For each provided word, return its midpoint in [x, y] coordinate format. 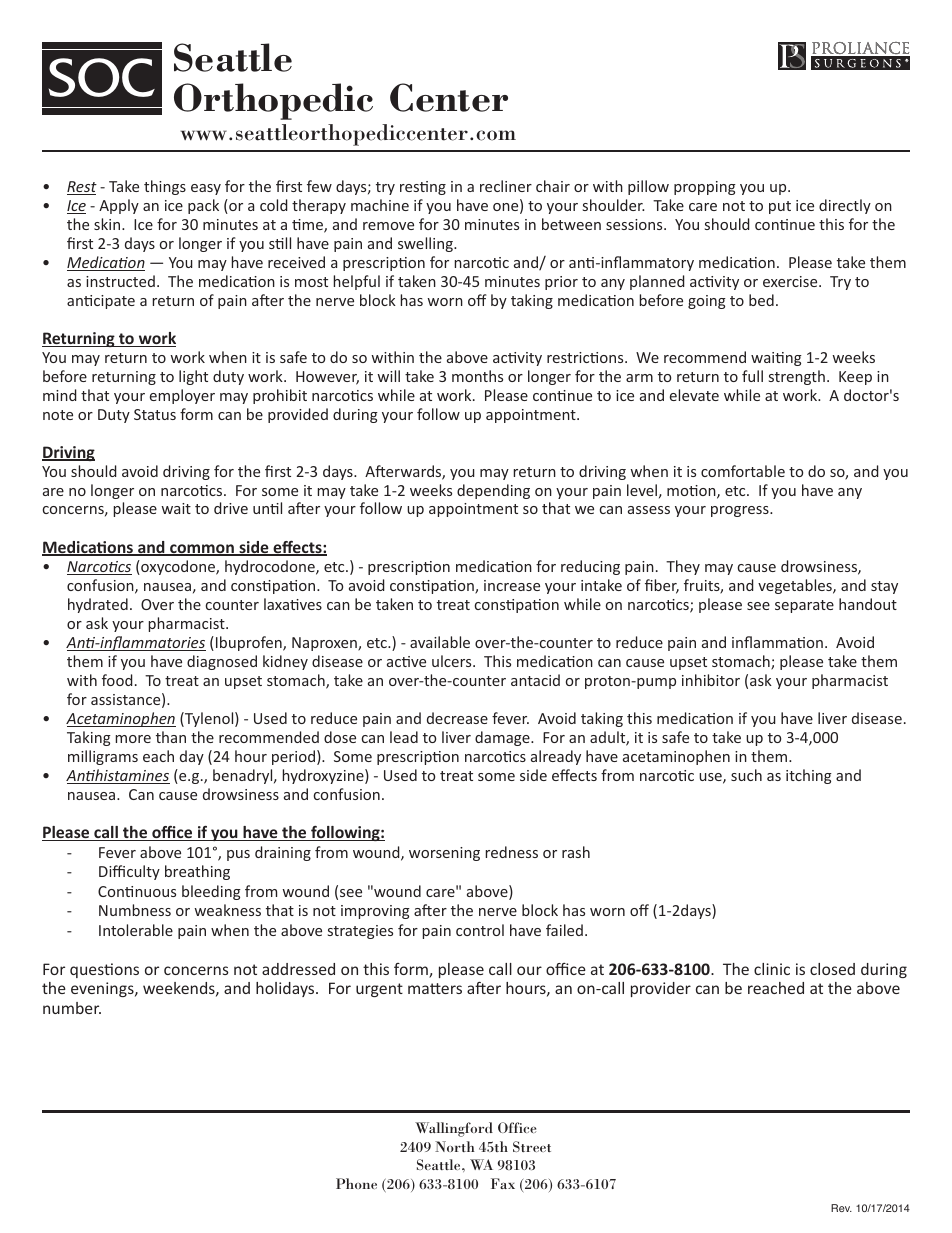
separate [804, 606]
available [440, 642]
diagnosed [222, 662]
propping [705, 188]
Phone [356, 1183]
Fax [503, 1183]
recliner [506, 186]
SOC [102, 77]
